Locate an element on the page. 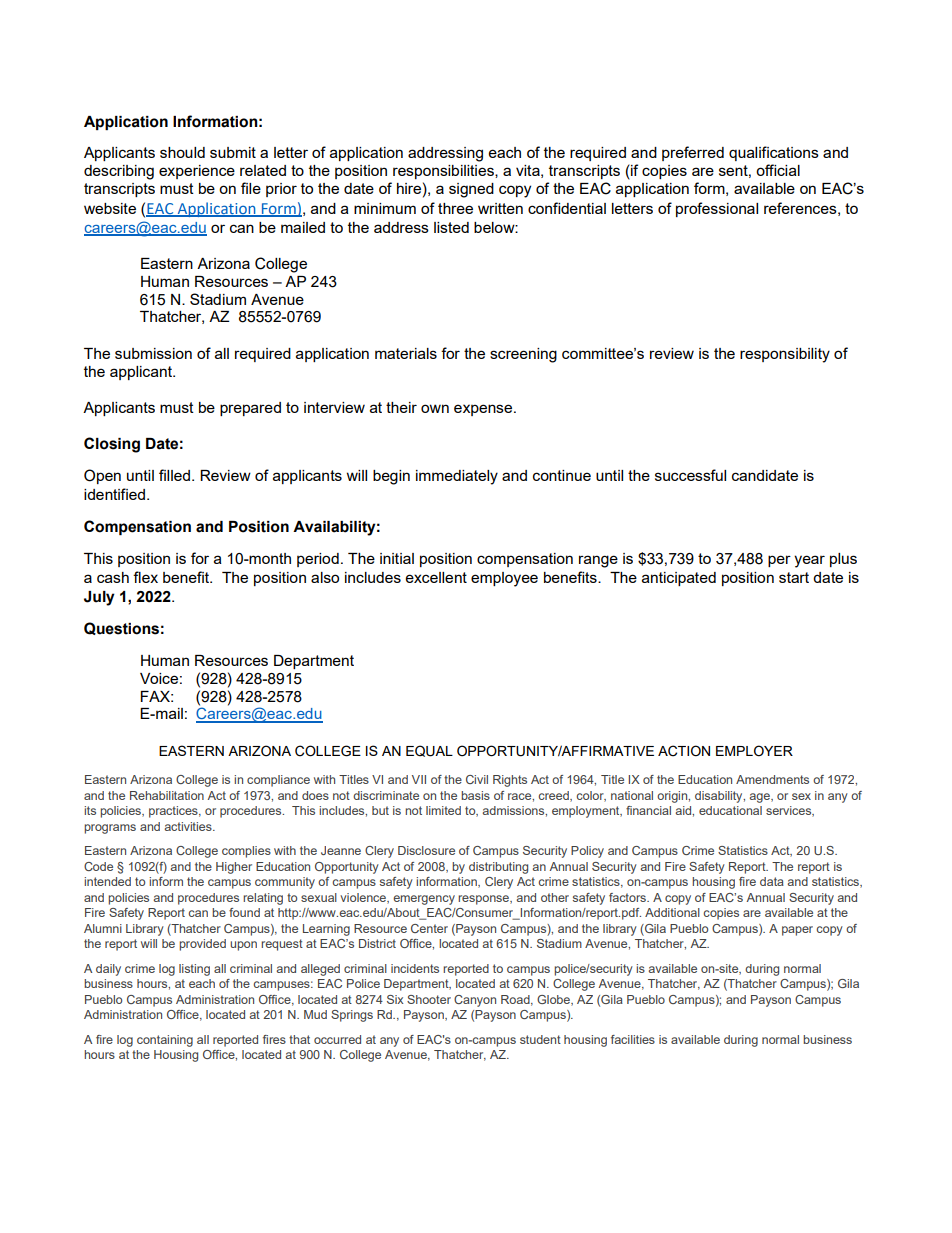  responsibility is located at coordinates (785, 355).
